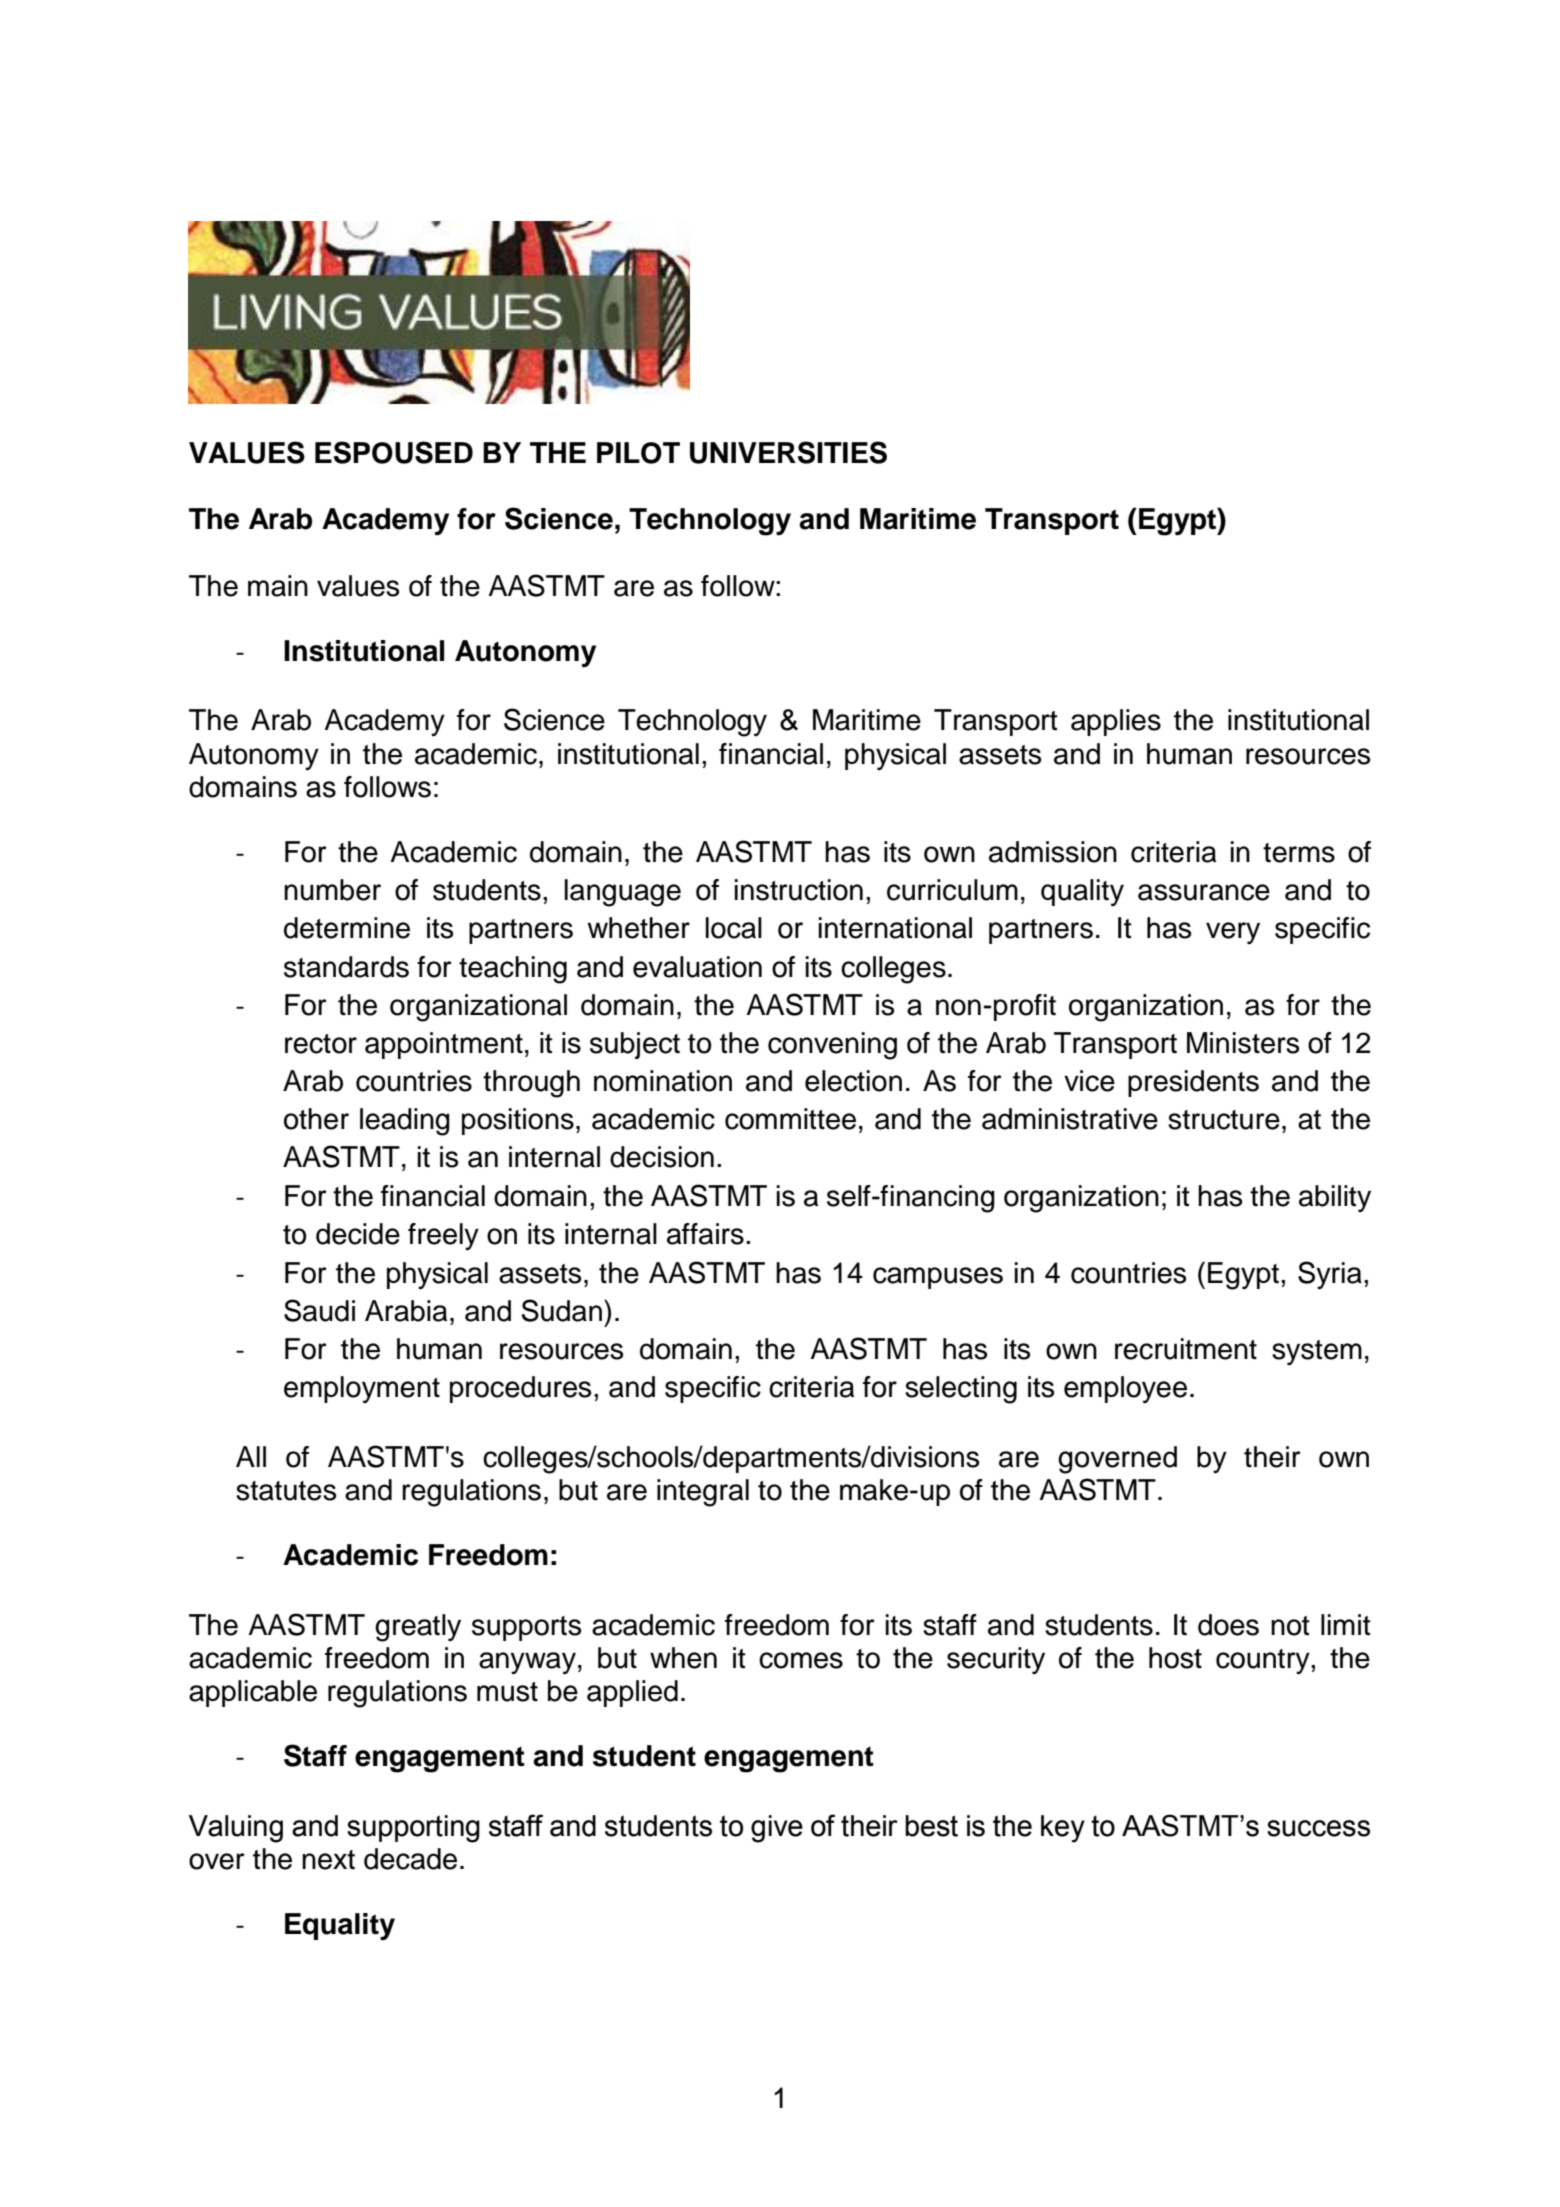 This screenshot has height=2207, width=1560. What do you see at coordinates (413, 1829) in the screenshot?
I see `supporting` at bounding box center [413, 1829].
